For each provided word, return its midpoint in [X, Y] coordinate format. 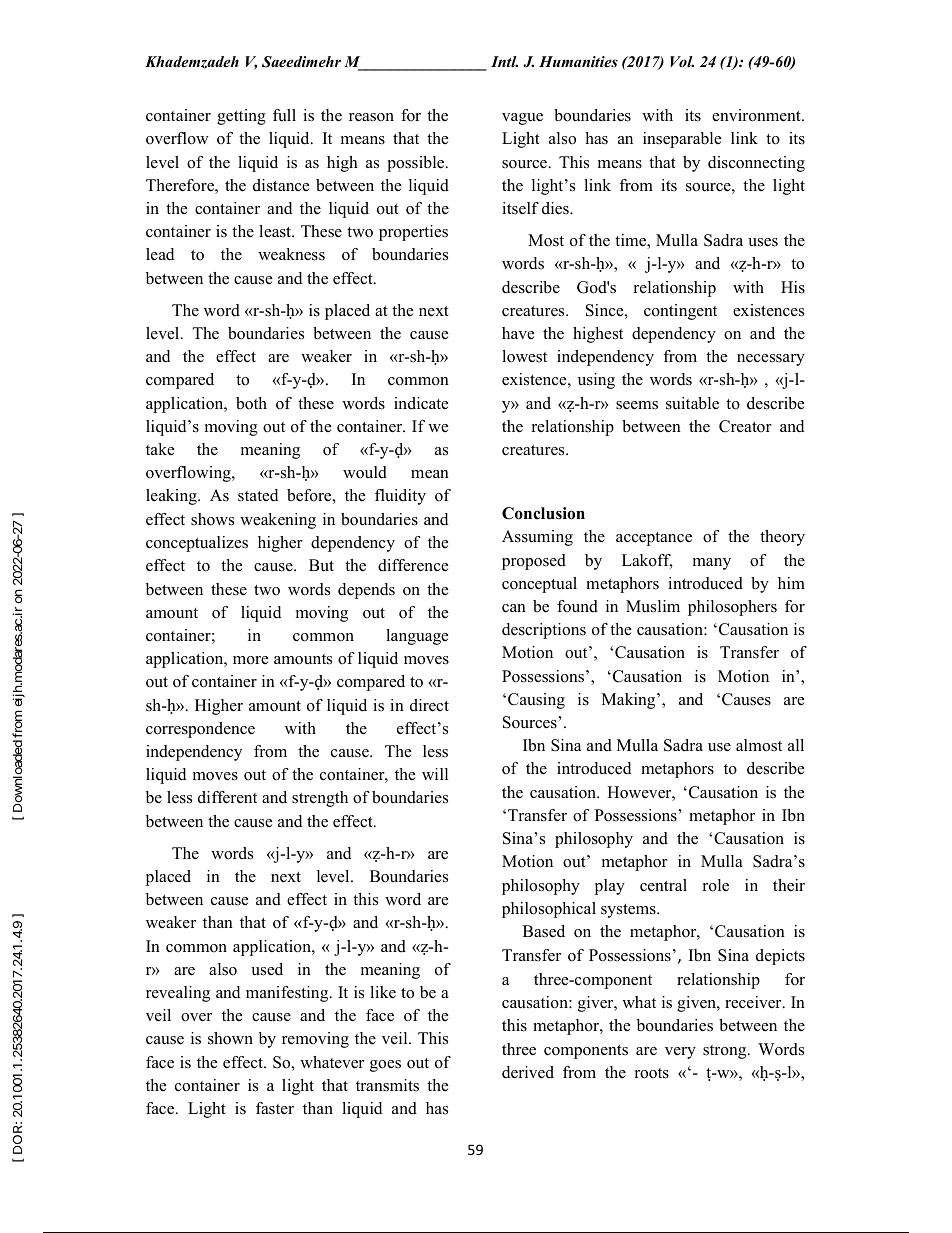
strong [726, 1052]
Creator [745, 426]
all [796, 745]
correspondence [200, 730]
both [251, 403]
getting [241, 117]
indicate [421, 403]
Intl [504, 61]
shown [230, 1038]
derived [528, 1072]
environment [757, 115]
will [435, 774]
